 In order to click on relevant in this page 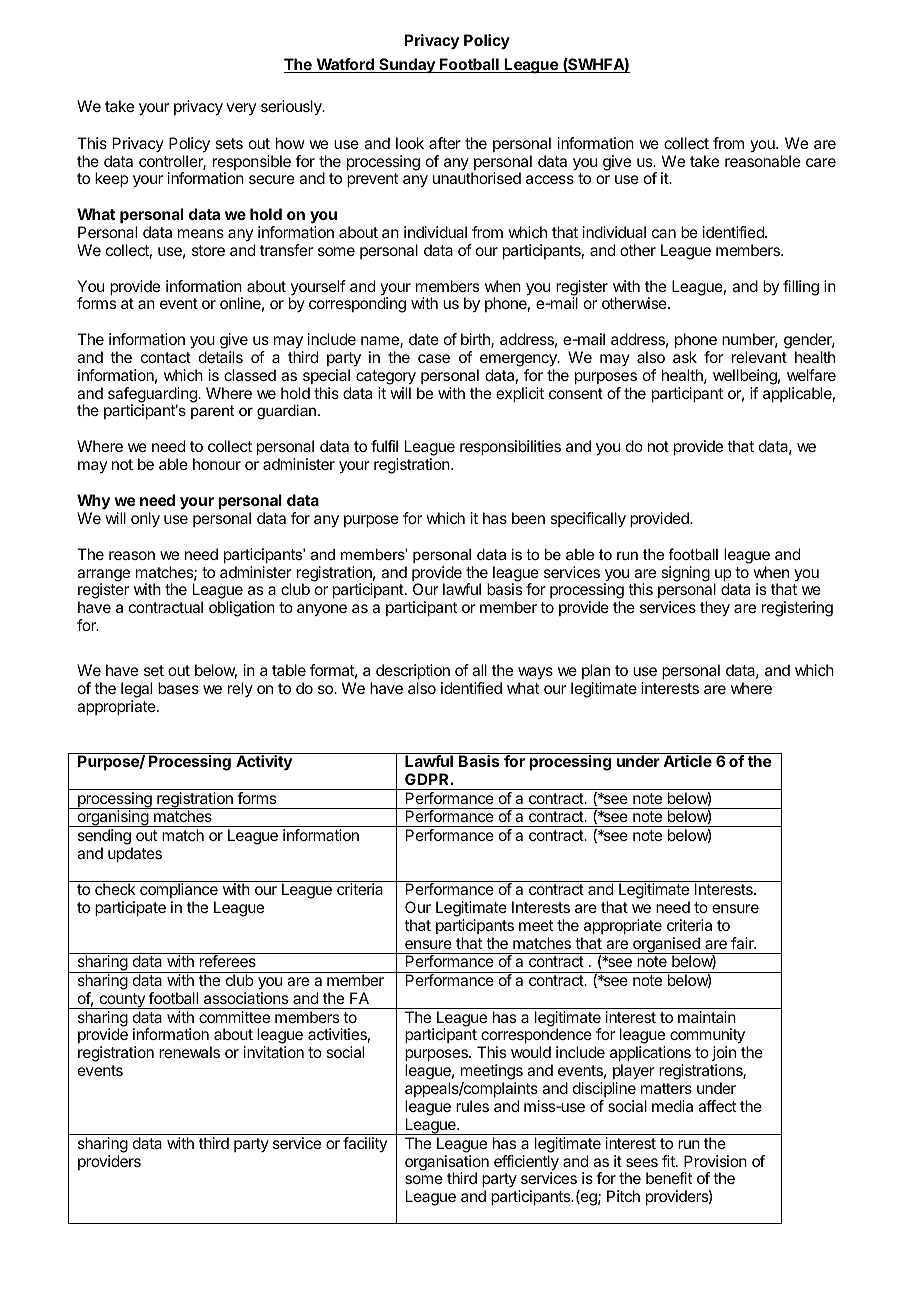, I will do `click(759, 357)`.
